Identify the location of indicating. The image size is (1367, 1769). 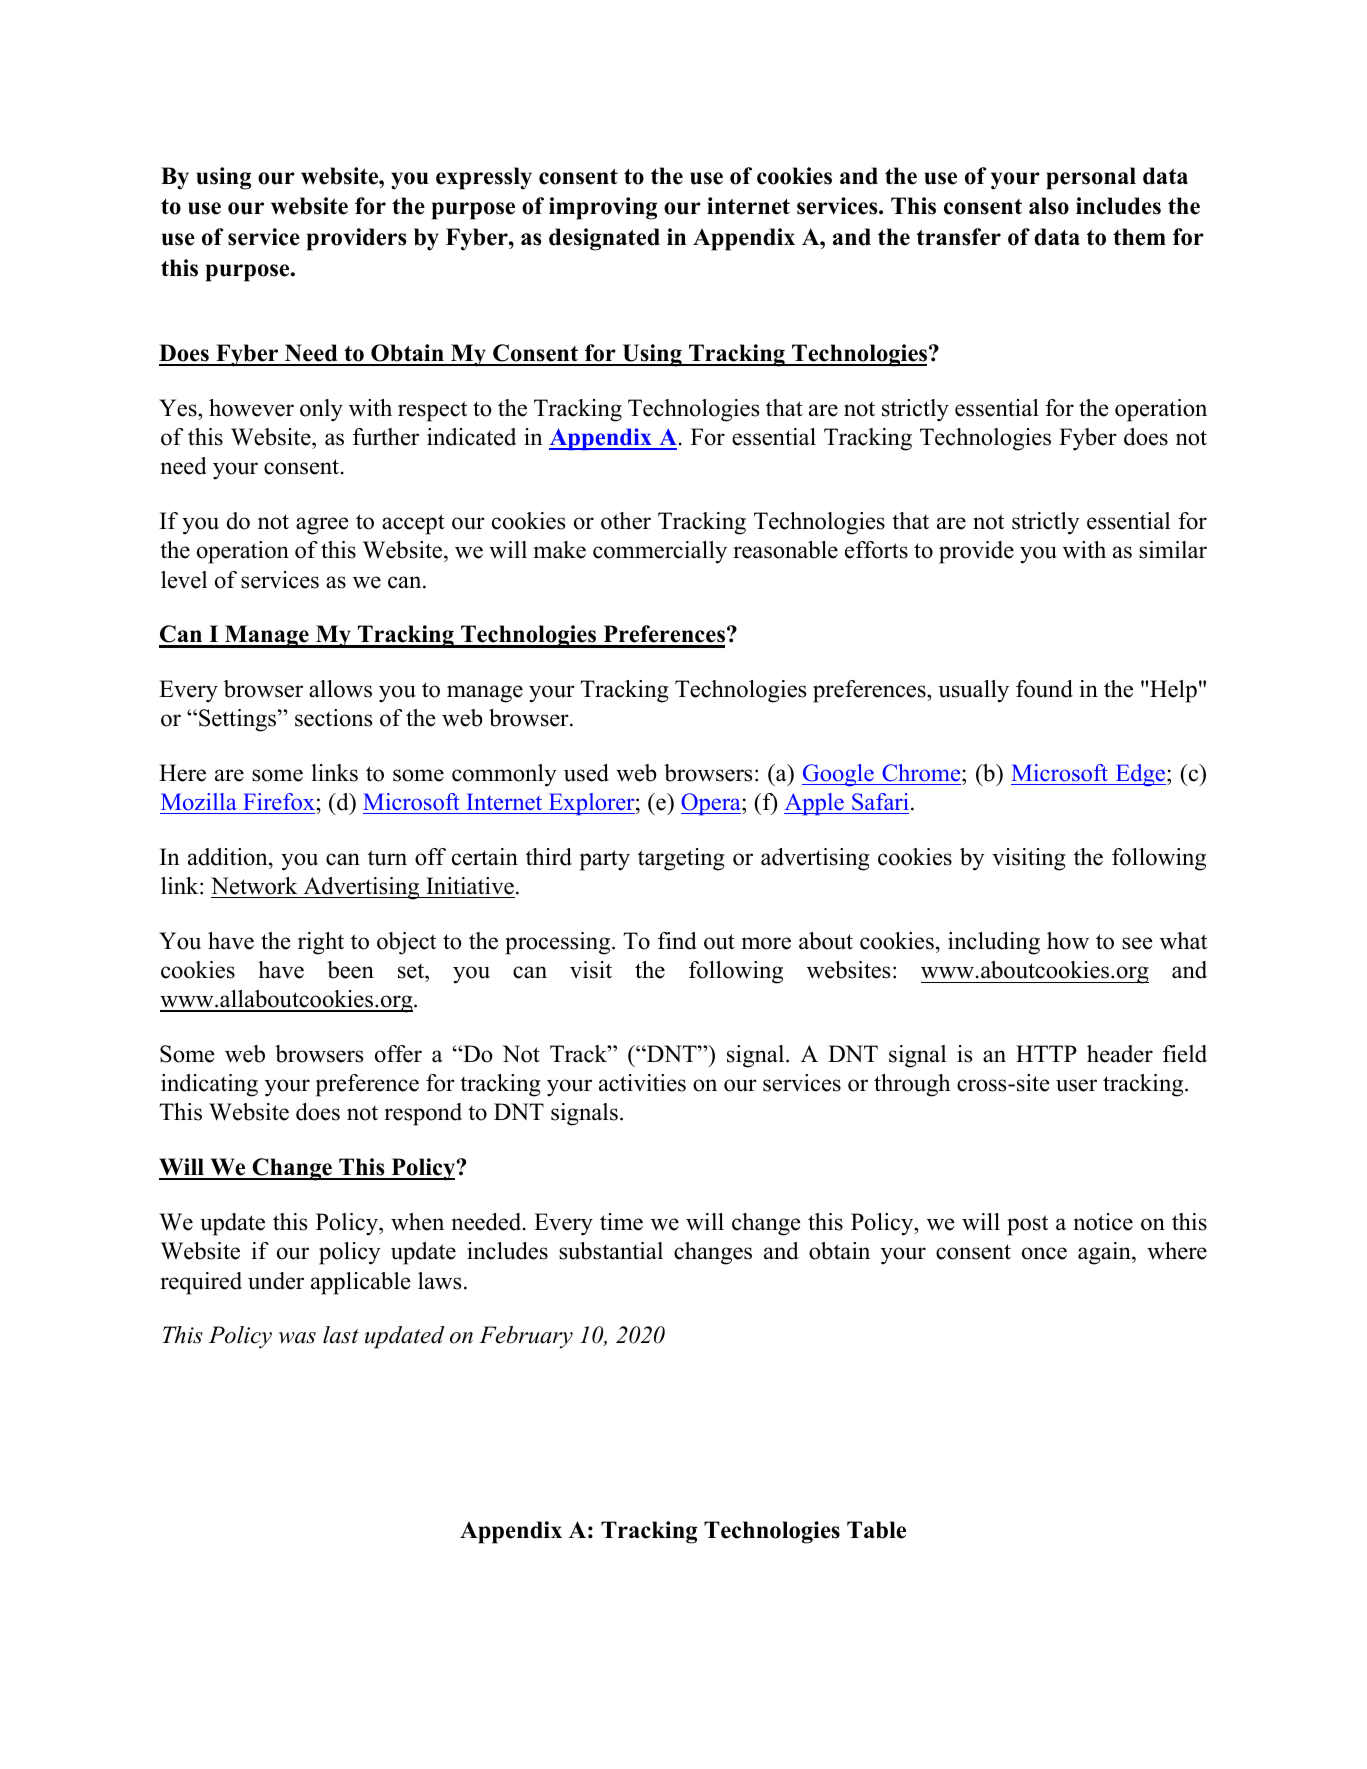
(209, 1085).
